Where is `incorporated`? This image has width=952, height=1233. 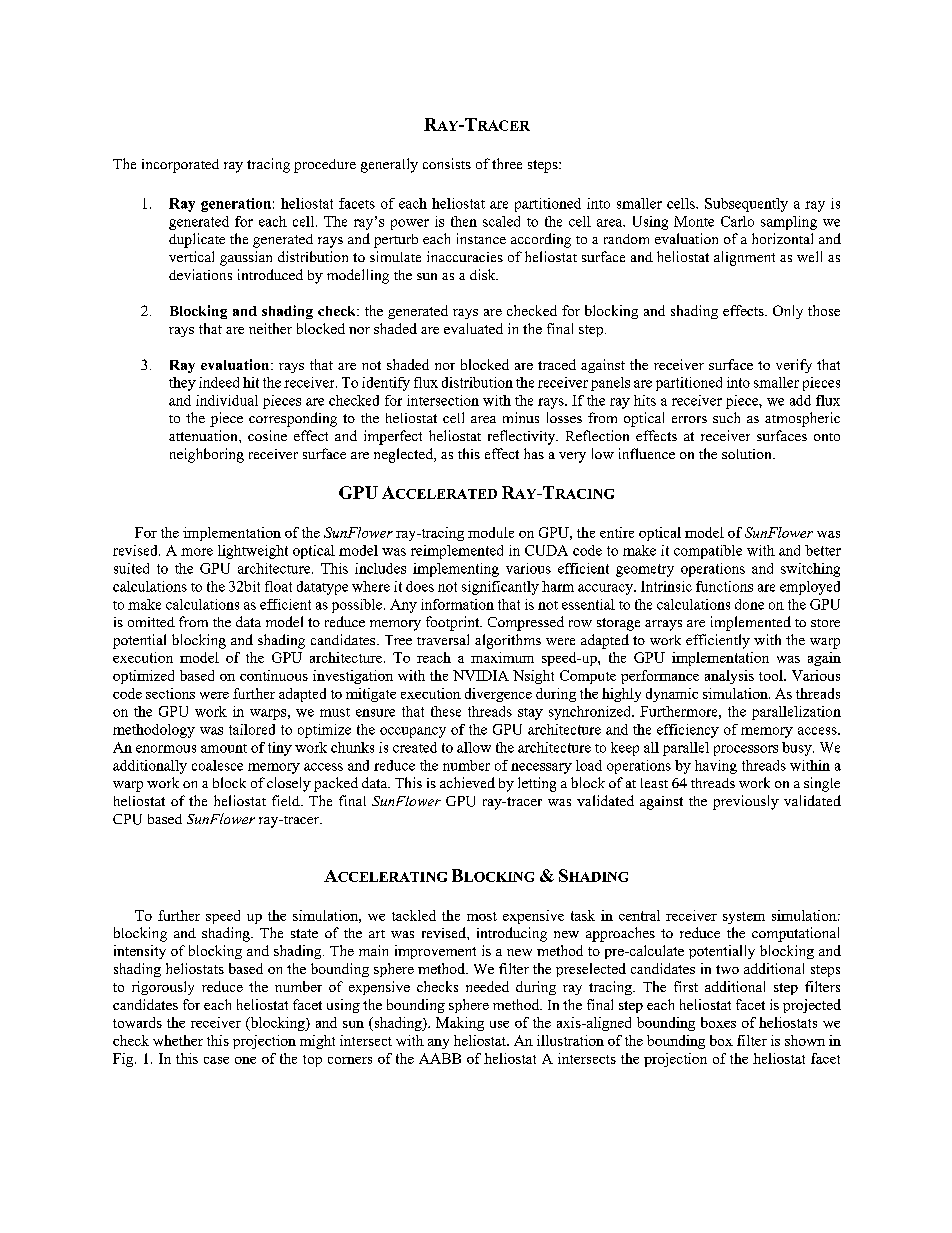 incorporated is located at coordinates (180, 166).
